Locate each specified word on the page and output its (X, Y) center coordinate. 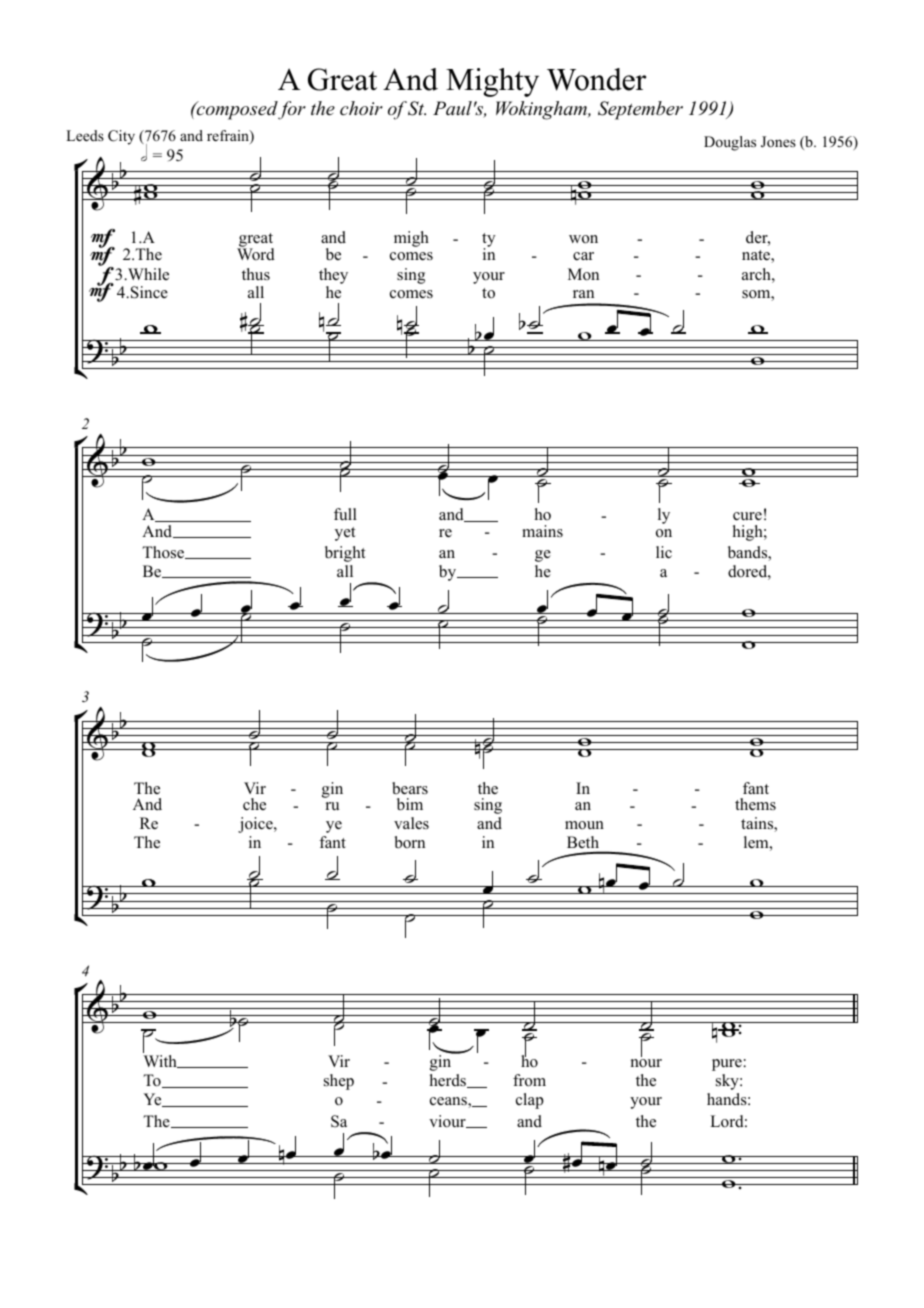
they (333, 276)
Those (164, 552)
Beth (583, 842)
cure (747, 516)
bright (345, 554)
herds (449, 1081)
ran (583, 294)
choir (361, 108)
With (161, 1061)
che (254, 804)
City (121, 137)
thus (256, 274)
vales (411, 823)
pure (727, 1065)
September (640, 110)
